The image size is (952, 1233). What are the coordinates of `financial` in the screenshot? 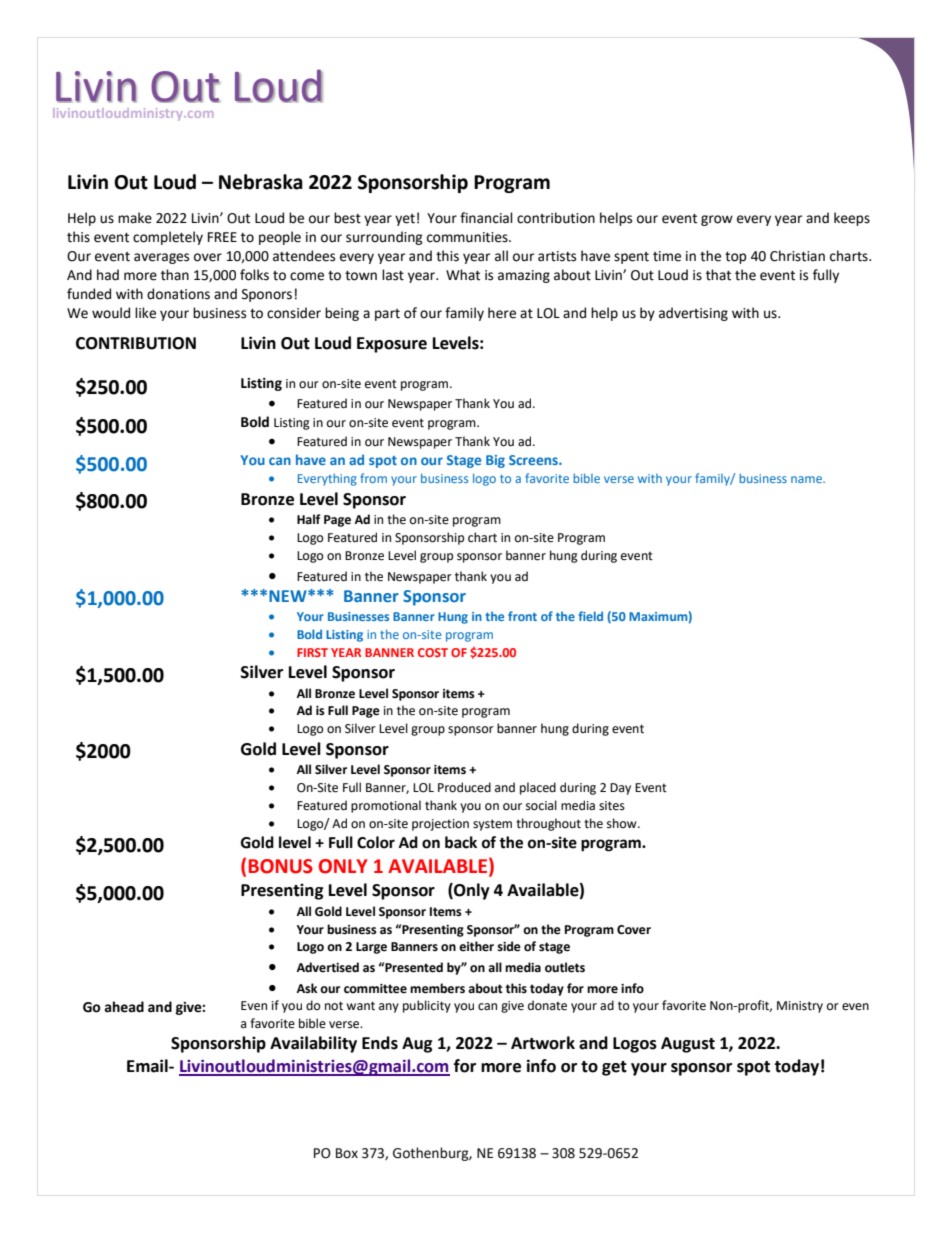 It's located at (486, 218).
